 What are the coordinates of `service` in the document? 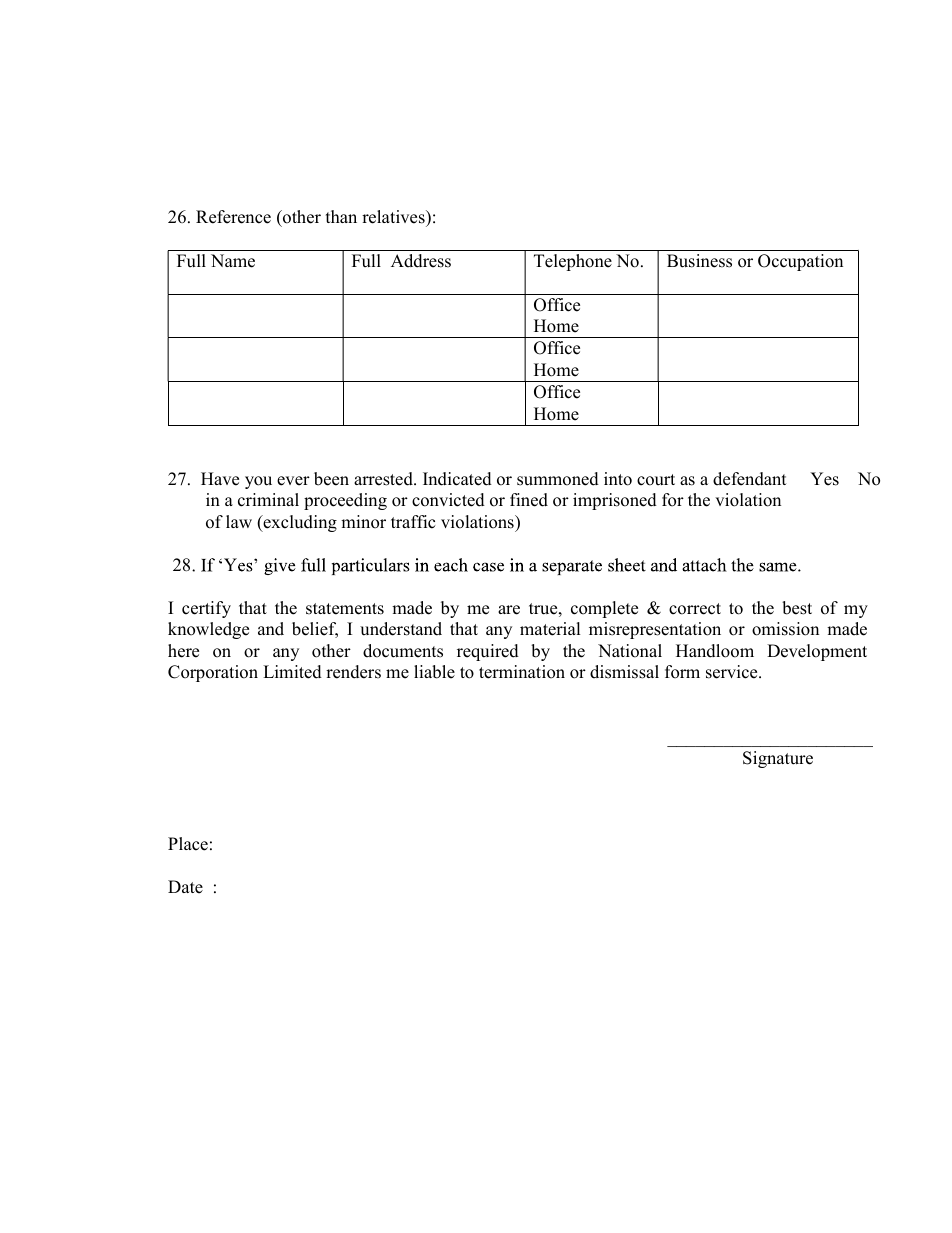 It's located at (733, 672).
